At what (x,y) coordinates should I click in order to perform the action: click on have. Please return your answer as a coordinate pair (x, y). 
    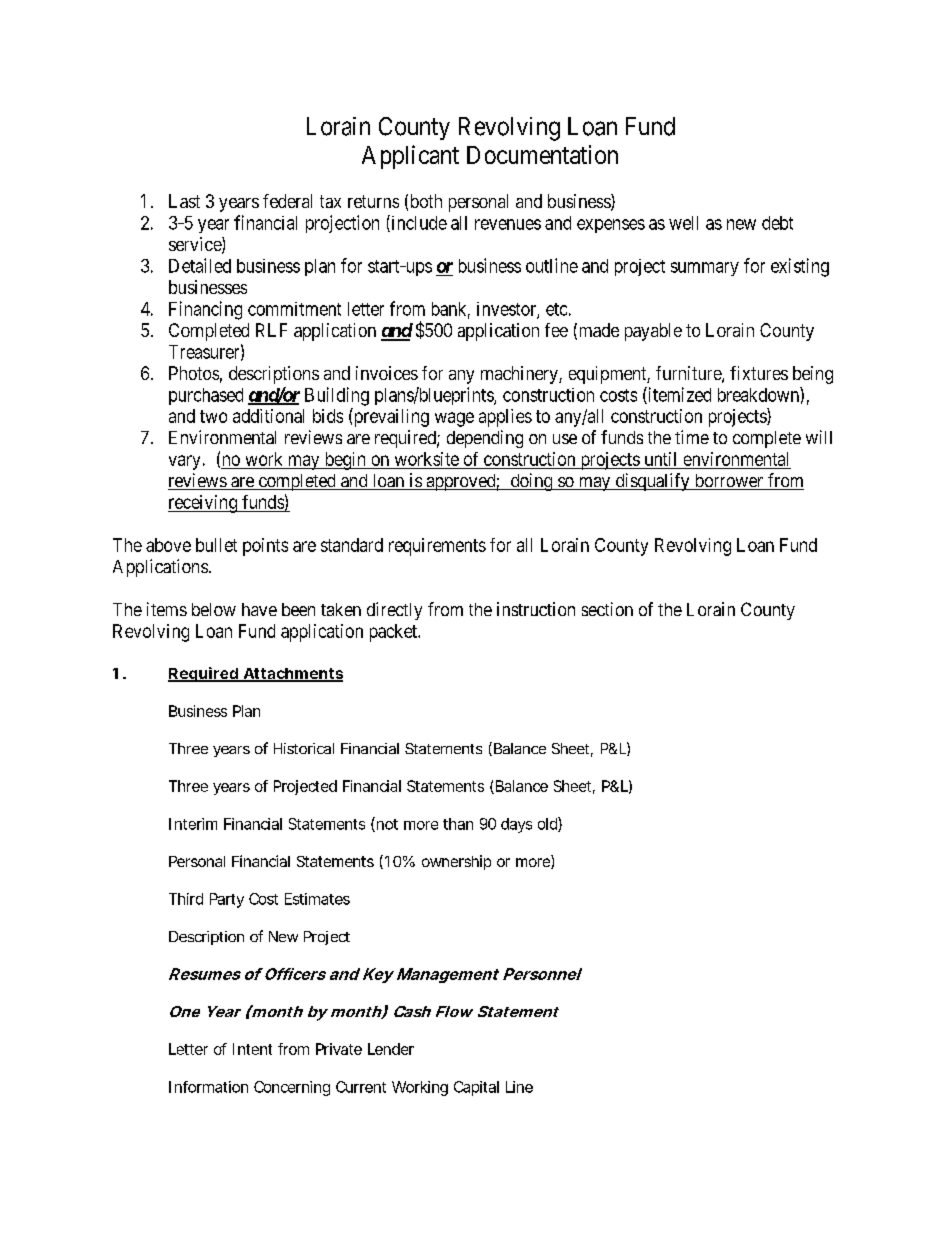
    Looking at the image, I should click on (259, 609).
